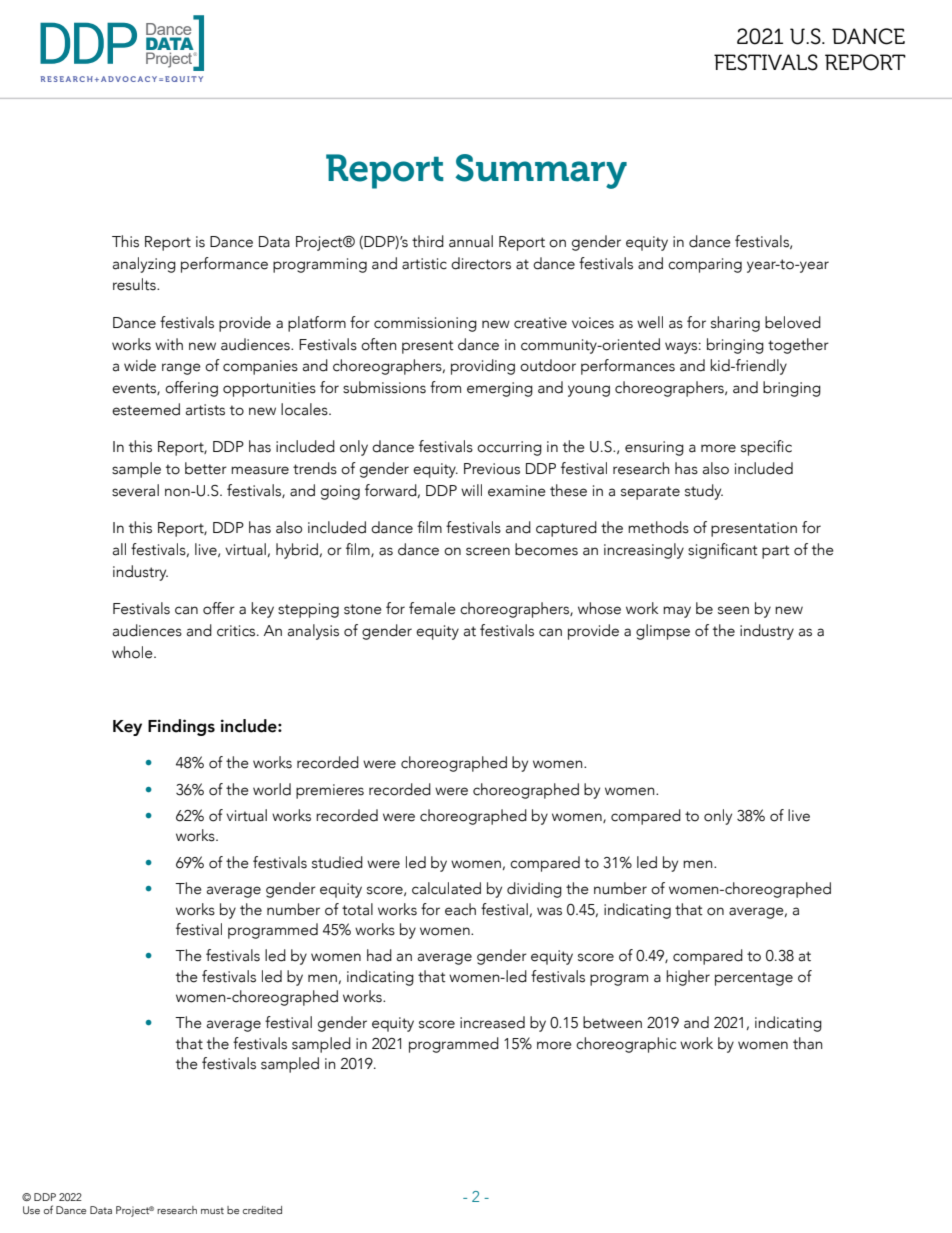 Image resolution: width=952 pixels, height=1233 pixels. What do you see at coordinates (723, 551) in the page?
I see `significant` at bounding box center [723, 551].
